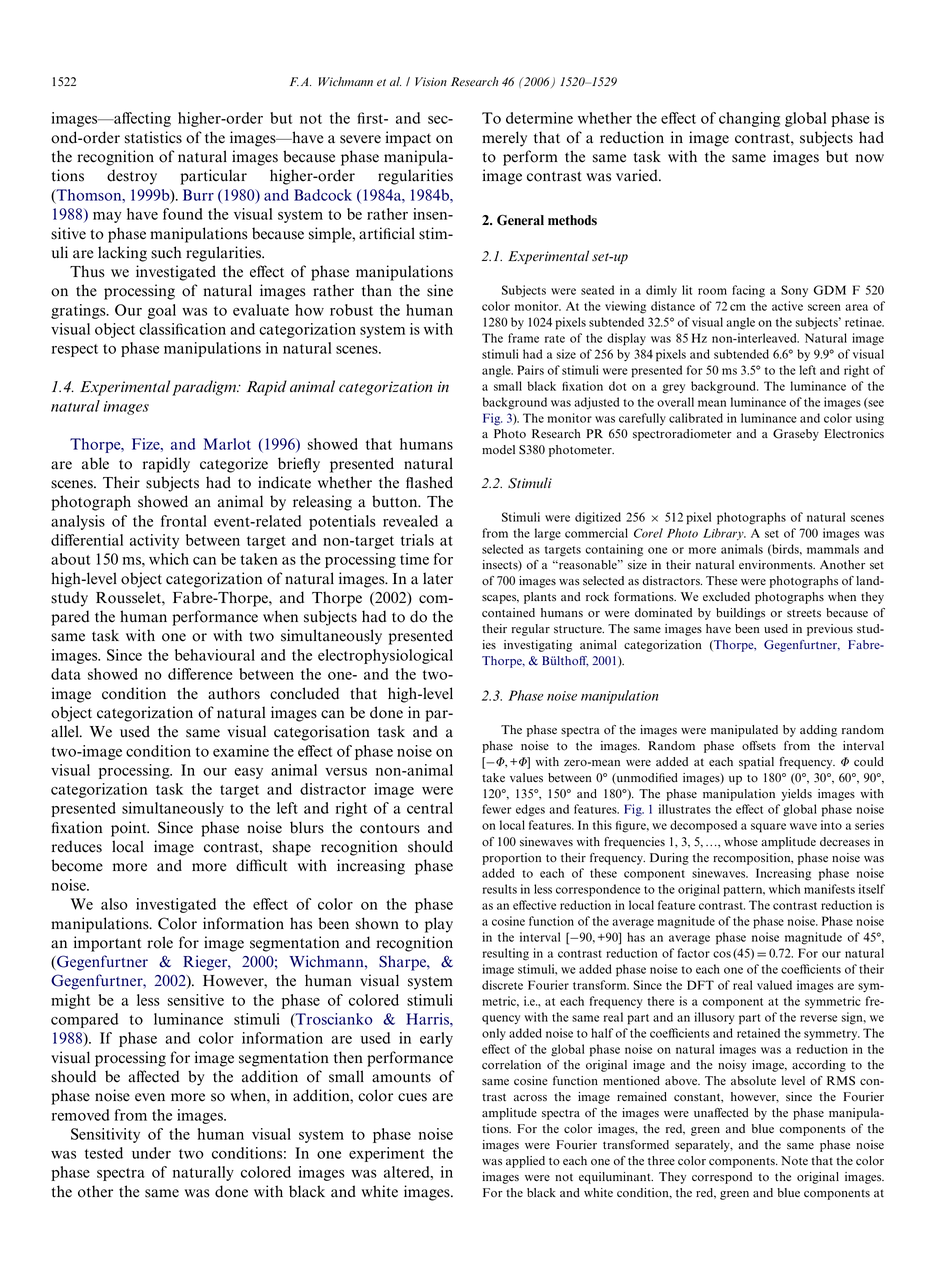 The width and height of the screenshot is (952, 1271). I want to click on streets, so click(804, 613).
